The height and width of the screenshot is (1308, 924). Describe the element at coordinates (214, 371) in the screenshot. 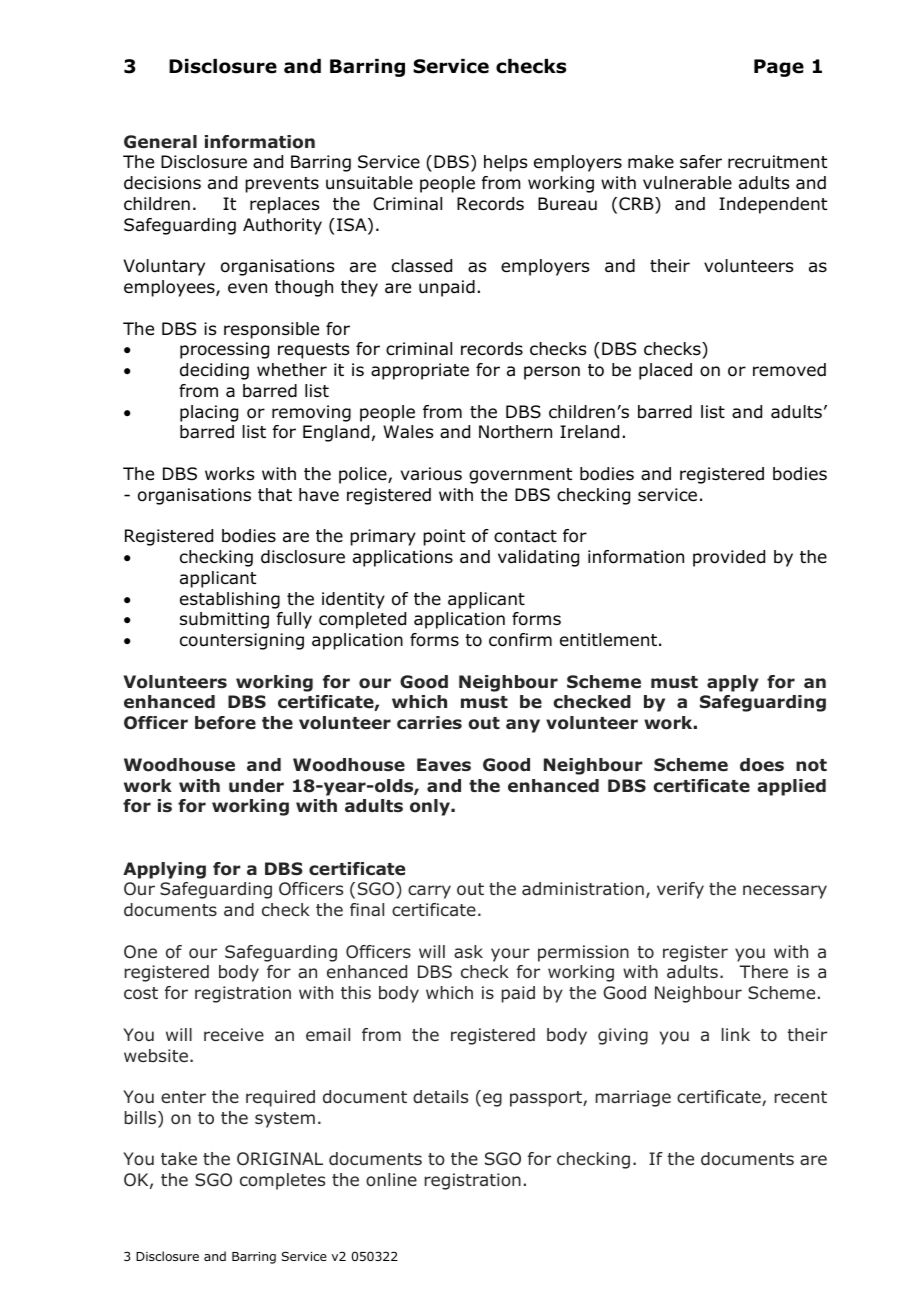

I see `deciding` at that location.
